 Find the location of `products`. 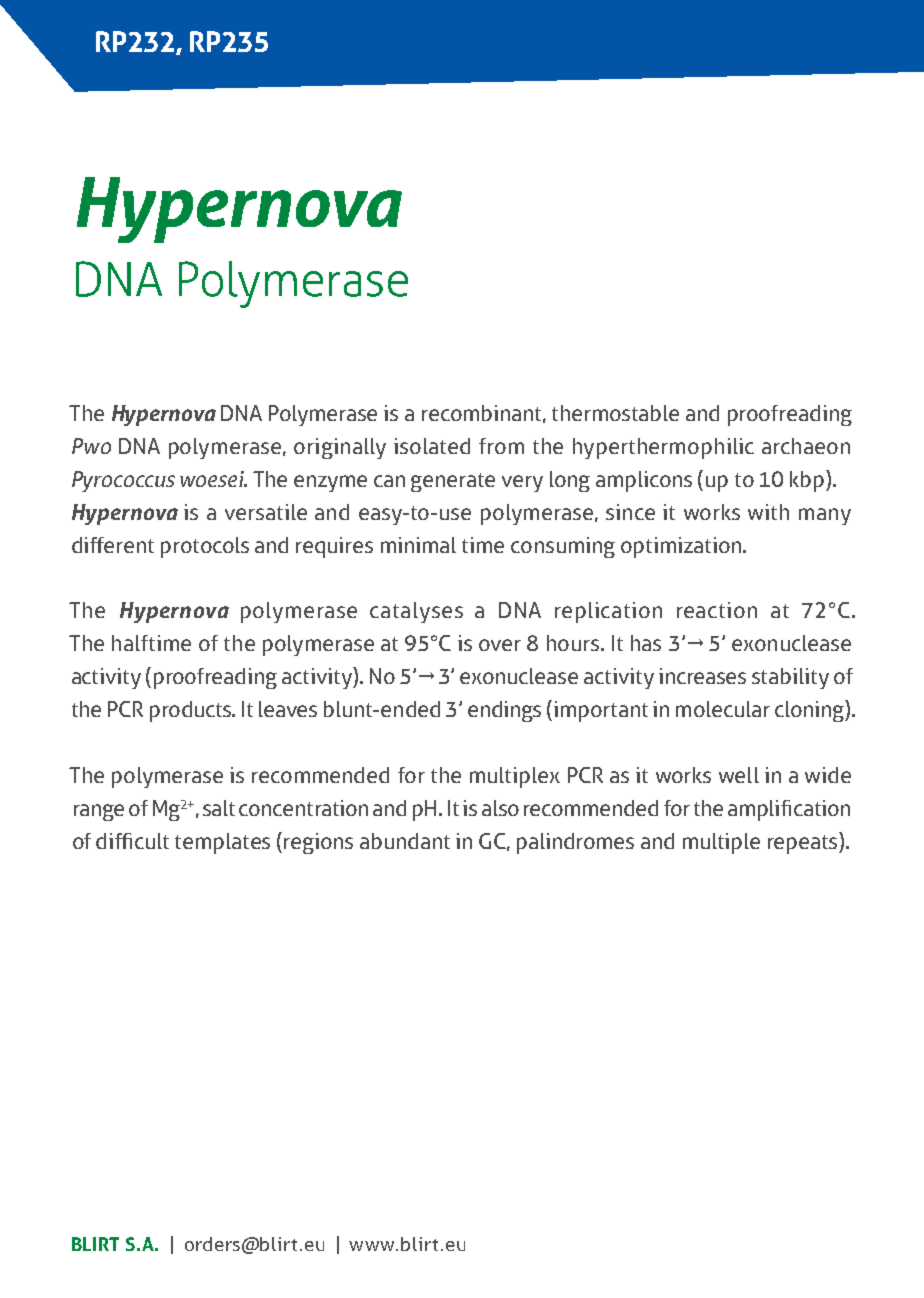

products is located at coordinates (192, 711).
